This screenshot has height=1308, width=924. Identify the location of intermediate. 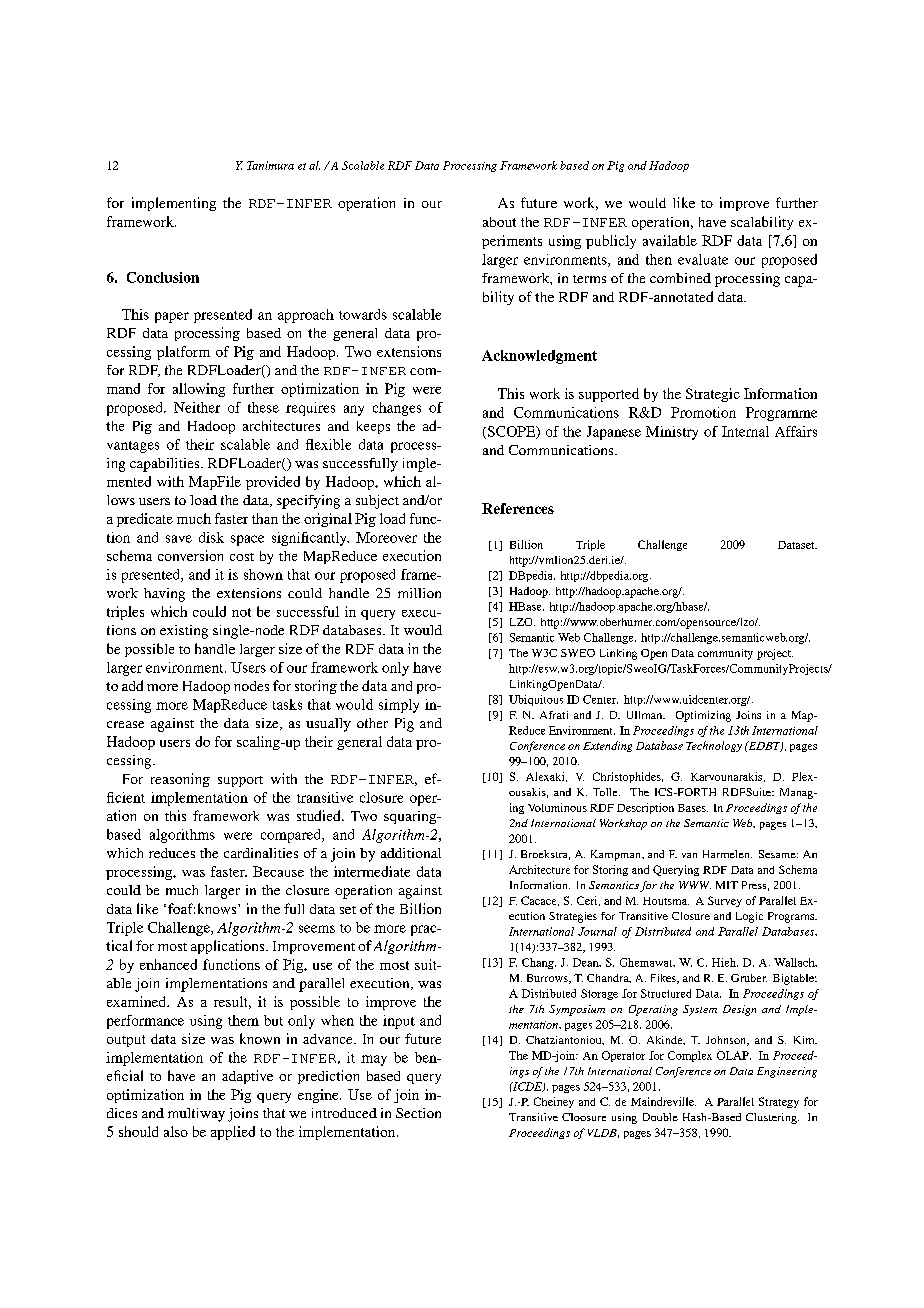
(372, 871).
